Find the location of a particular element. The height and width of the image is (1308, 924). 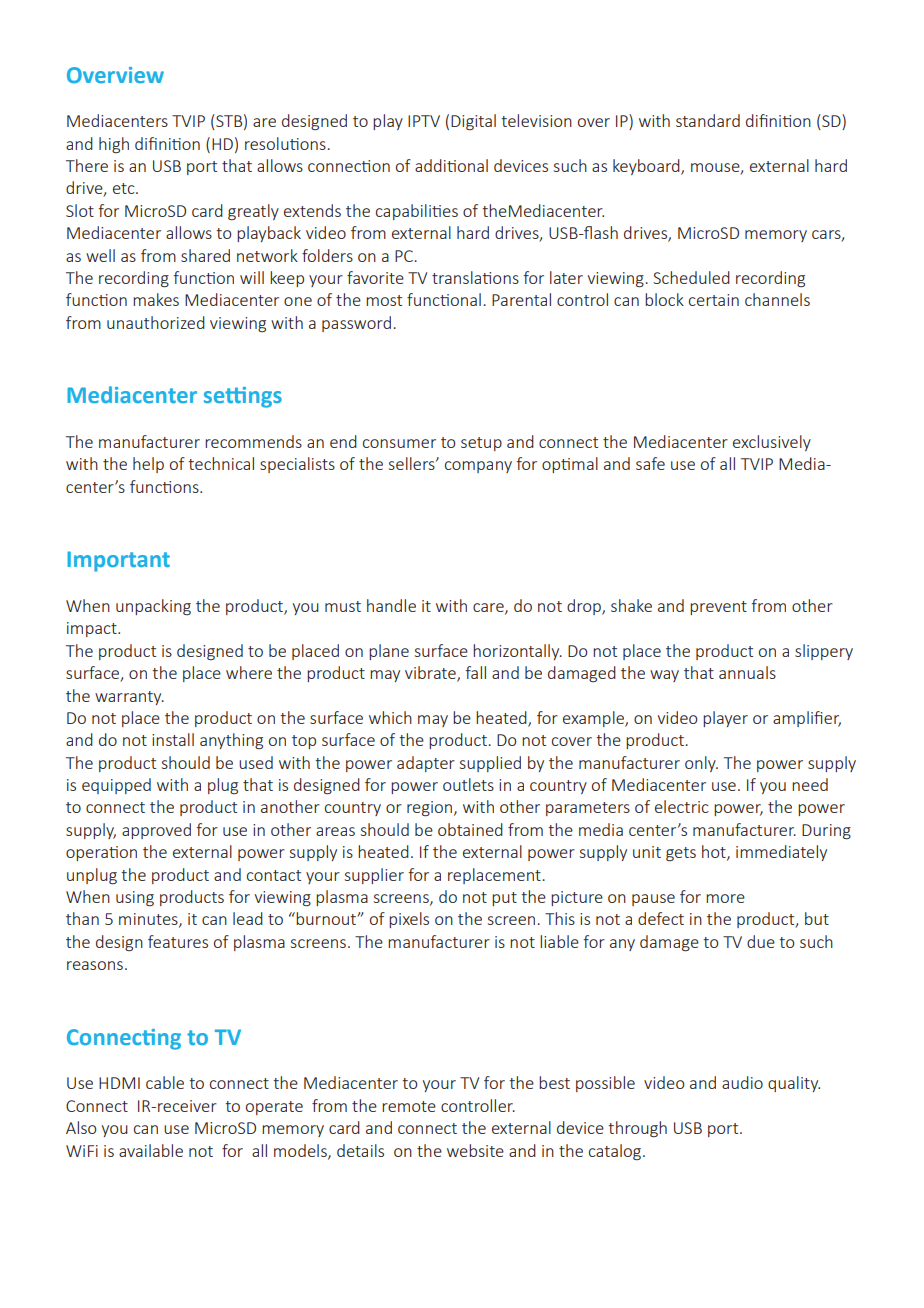

standard is located at coordinates (708, 120).
